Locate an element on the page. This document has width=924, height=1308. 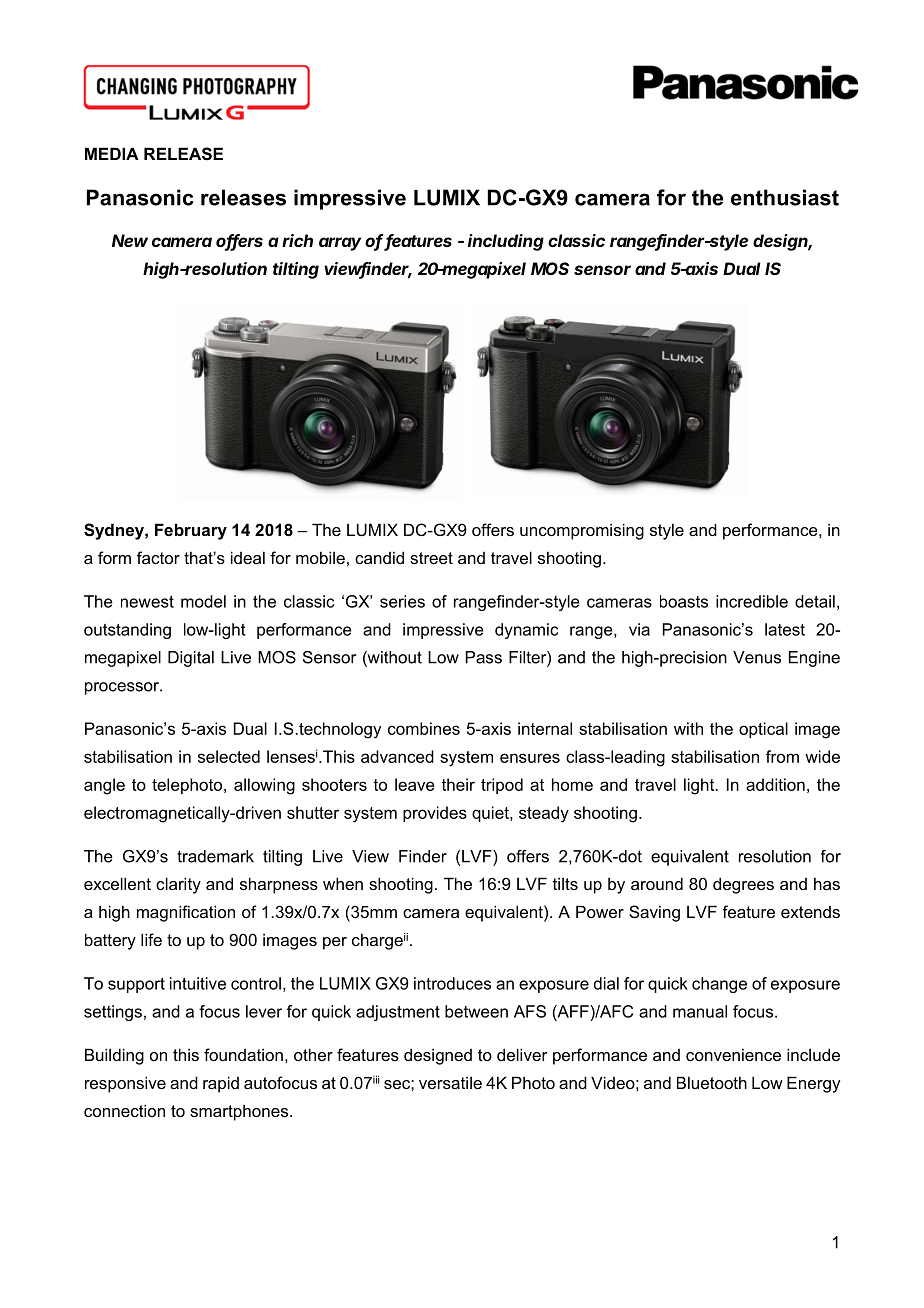
combines is located at coordinates (424, 728).
